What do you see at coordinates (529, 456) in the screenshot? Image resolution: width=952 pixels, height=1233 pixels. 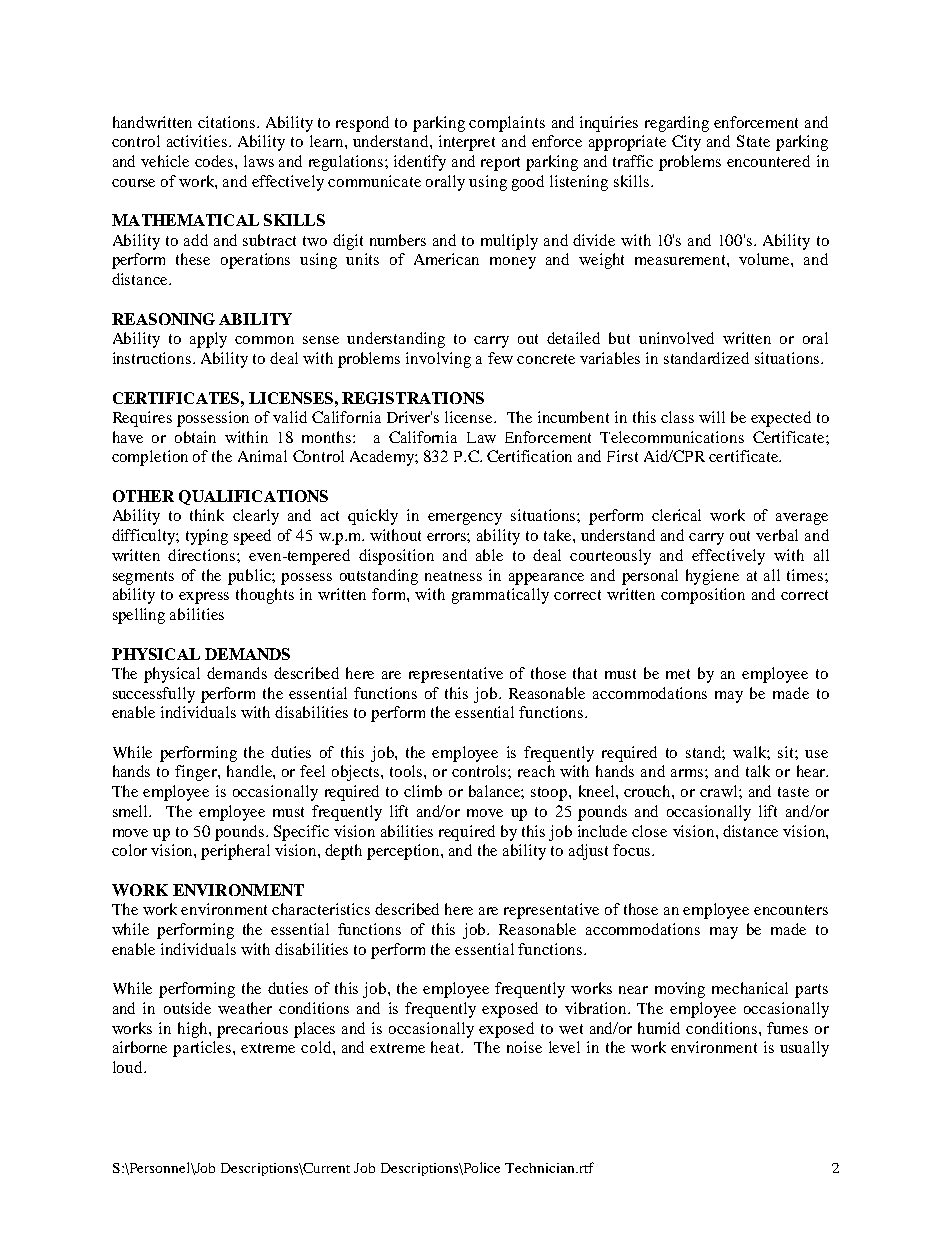 I see `Certification` at bounding box center [529, 456].
